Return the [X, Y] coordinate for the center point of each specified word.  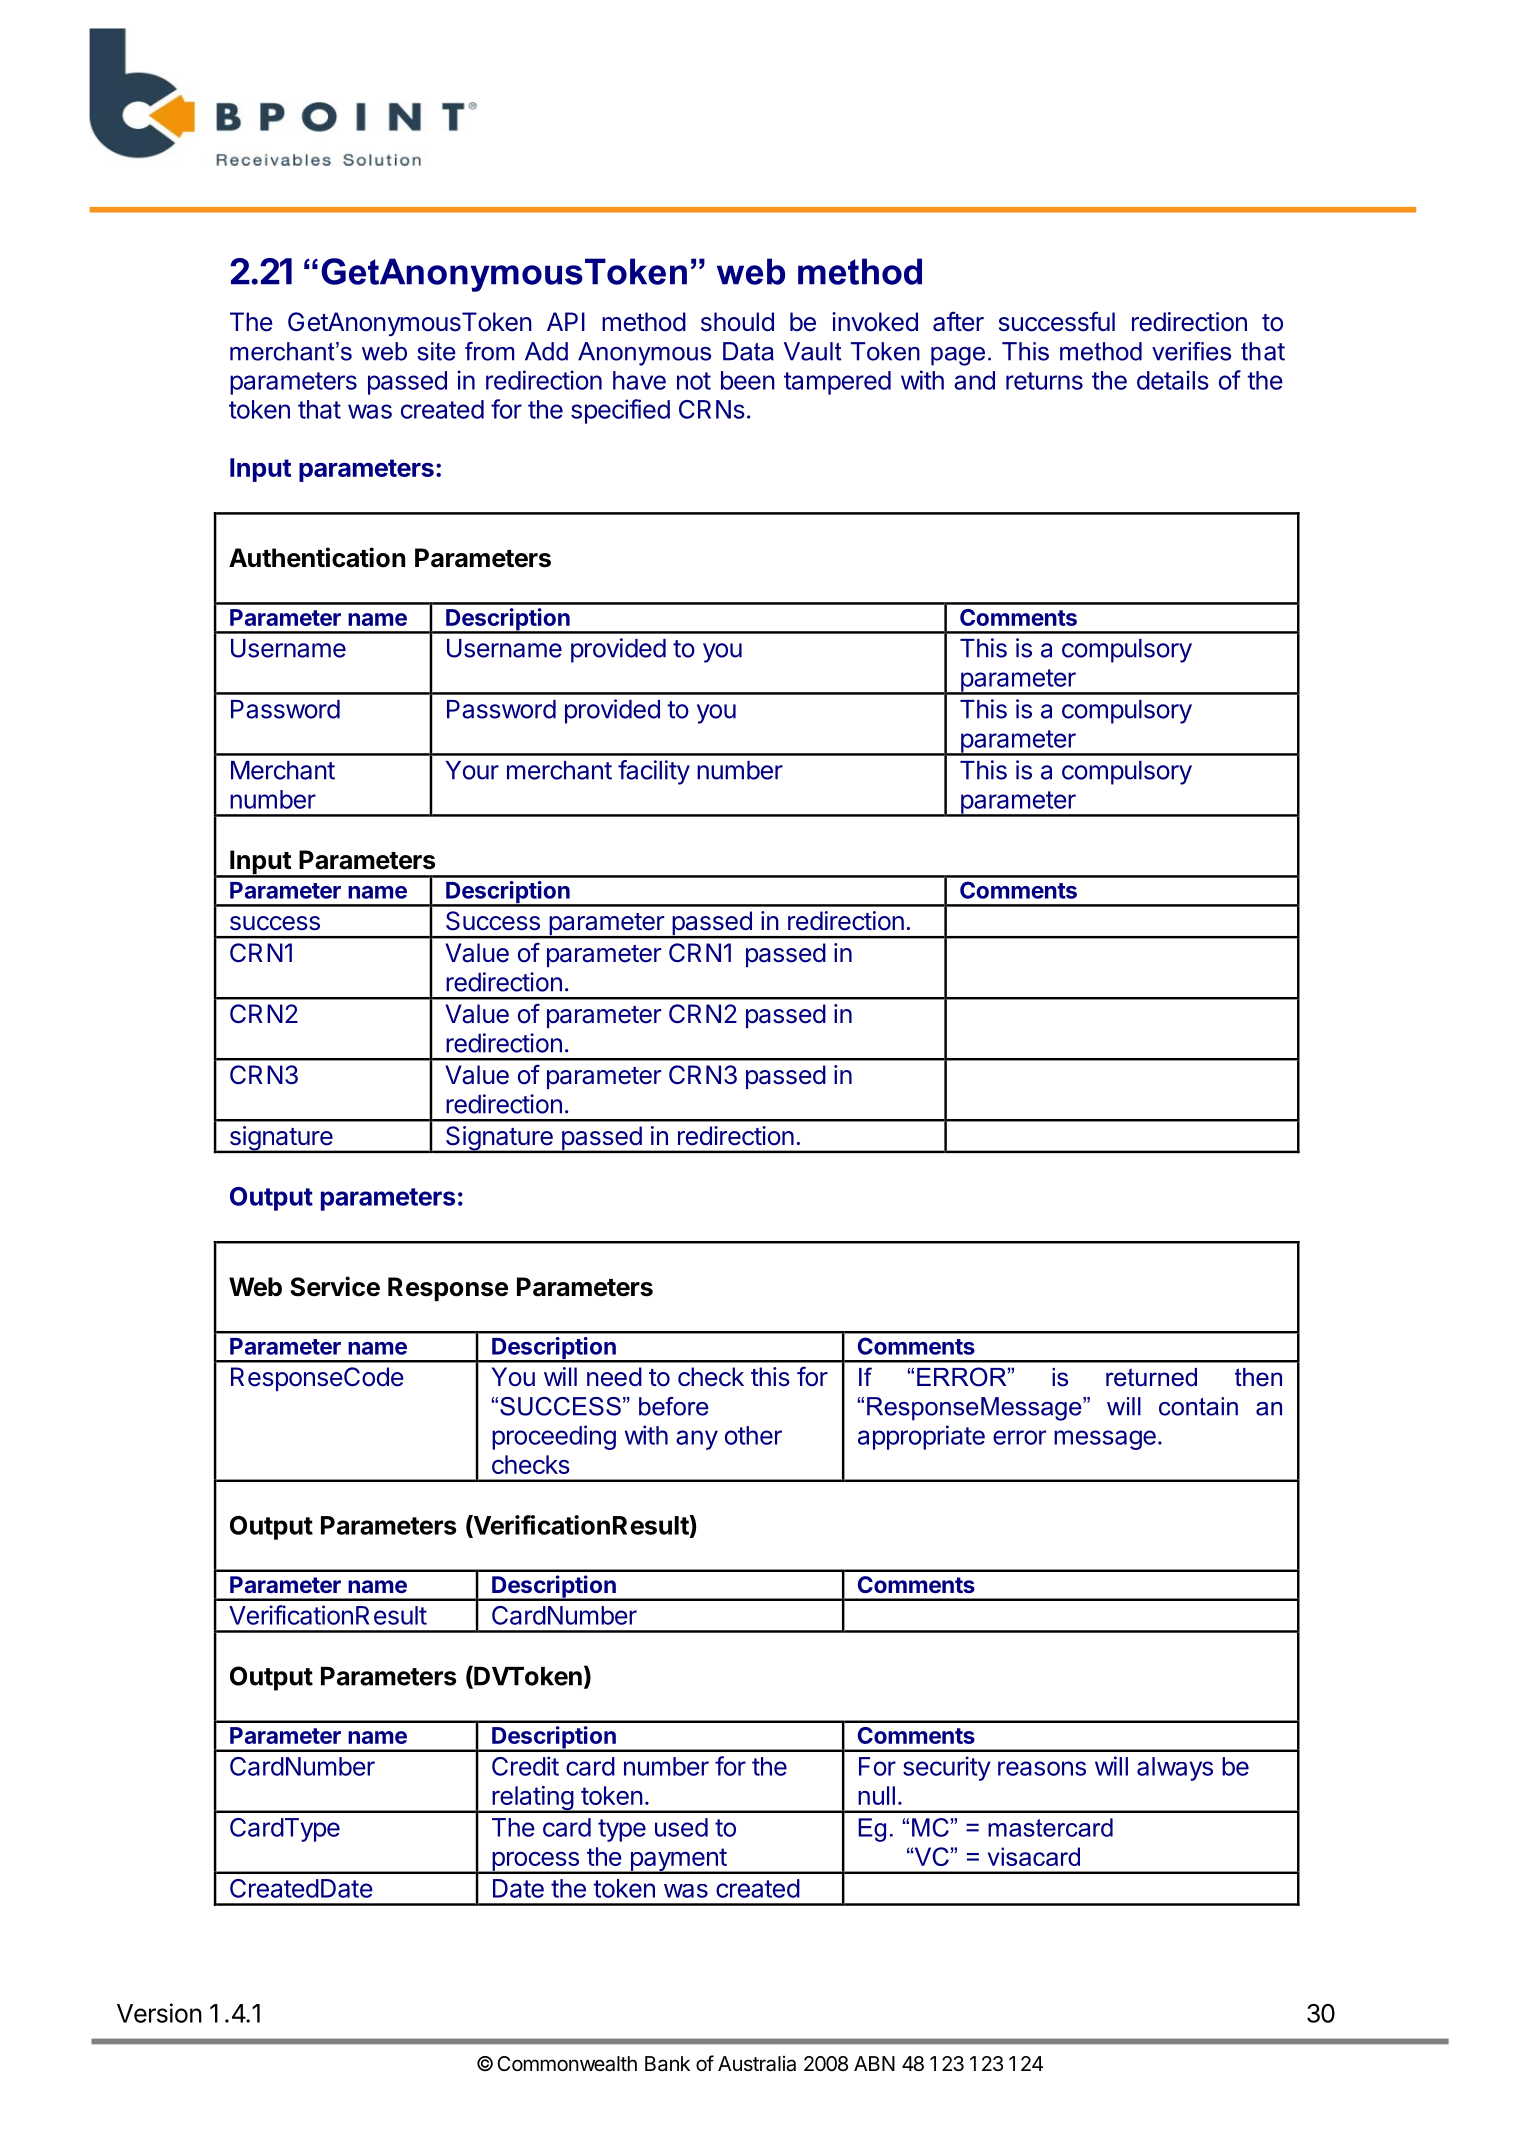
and [974, 380]
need [614, 1377]
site [436, 351]
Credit [525, 1766]
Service [335, 1286]
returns [1044, 381]
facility [654, 772]
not [694, 381]
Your [472, 770]
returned [1151, 1377]
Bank [667, 2064]
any [697, 1440]
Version [159, 2013]
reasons [1042, 1768]
